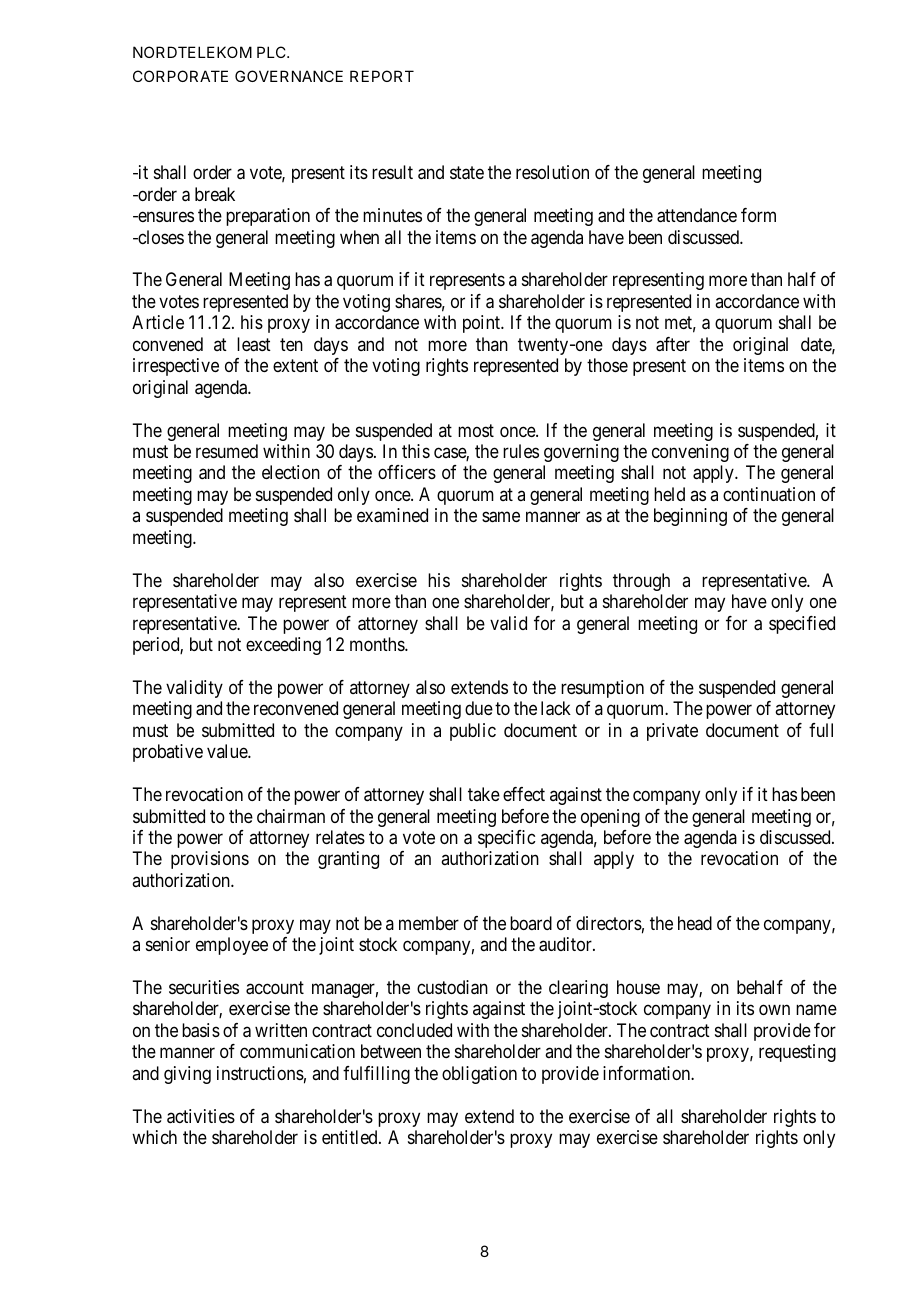  I want to click on activities, so click(201, 1116).
